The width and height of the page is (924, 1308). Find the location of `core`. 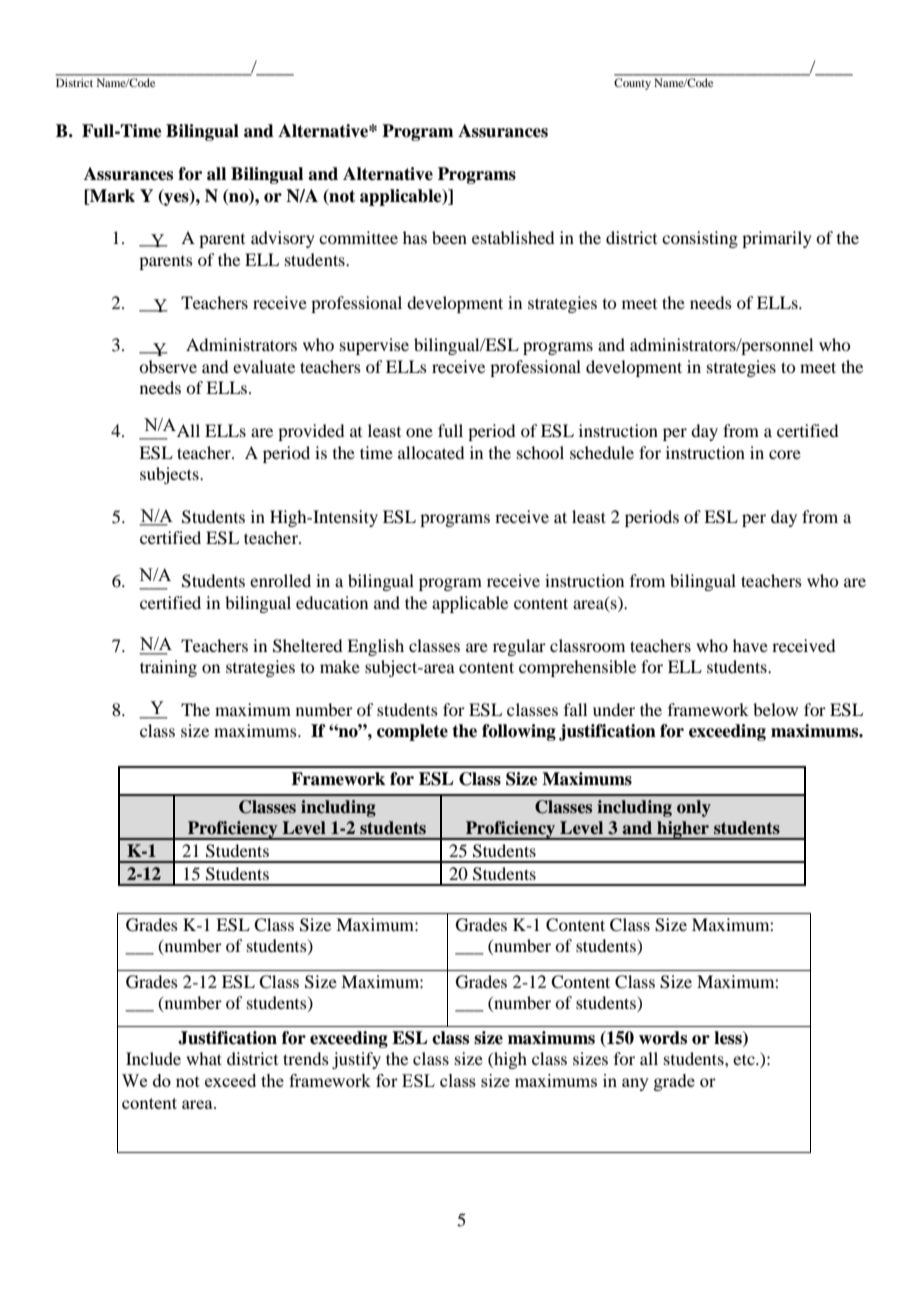

core is located at coordinates (785, 454).
